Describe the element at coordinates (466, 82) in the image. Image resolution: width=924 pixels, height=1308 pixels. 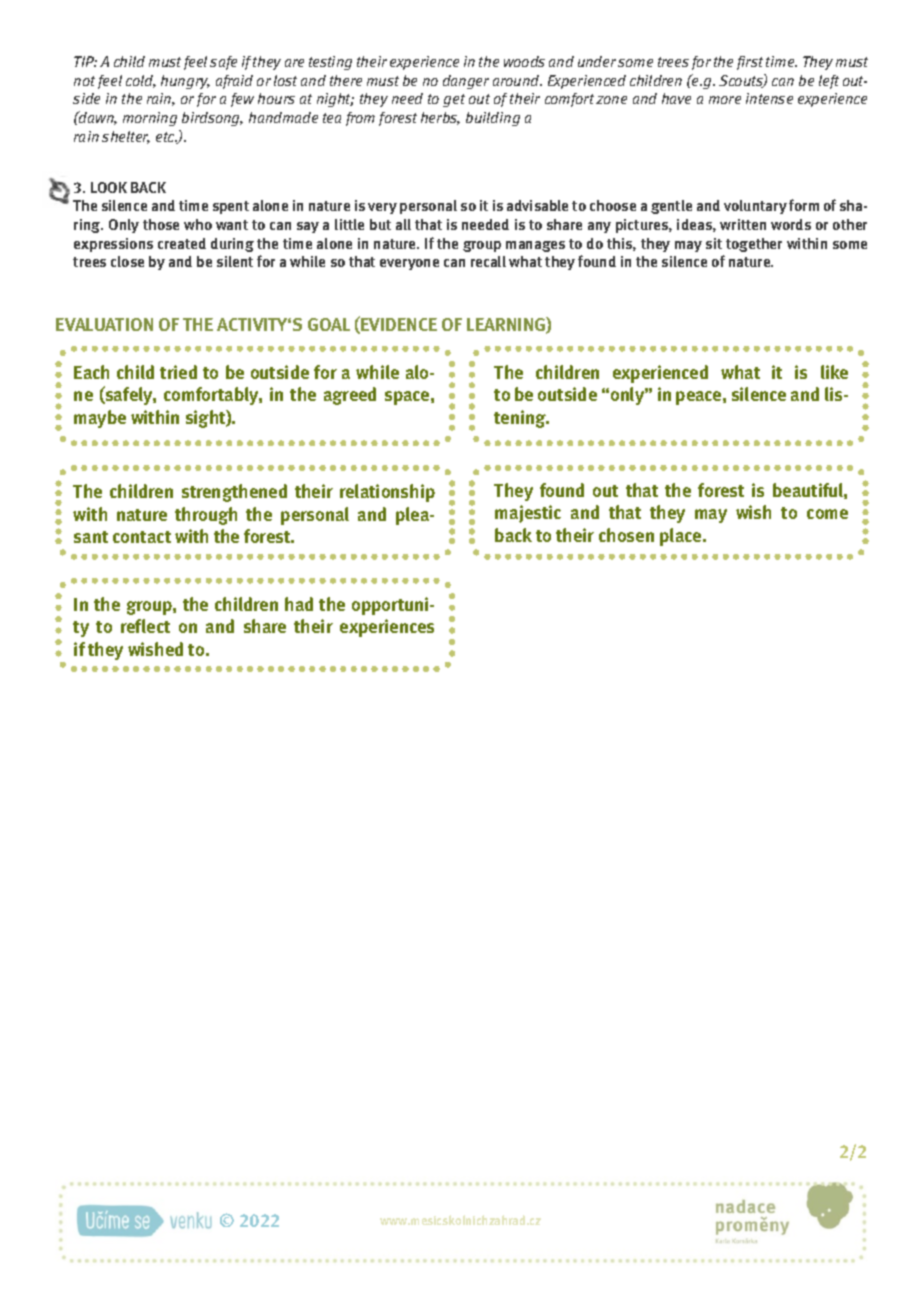
I see `danger` at that location.
